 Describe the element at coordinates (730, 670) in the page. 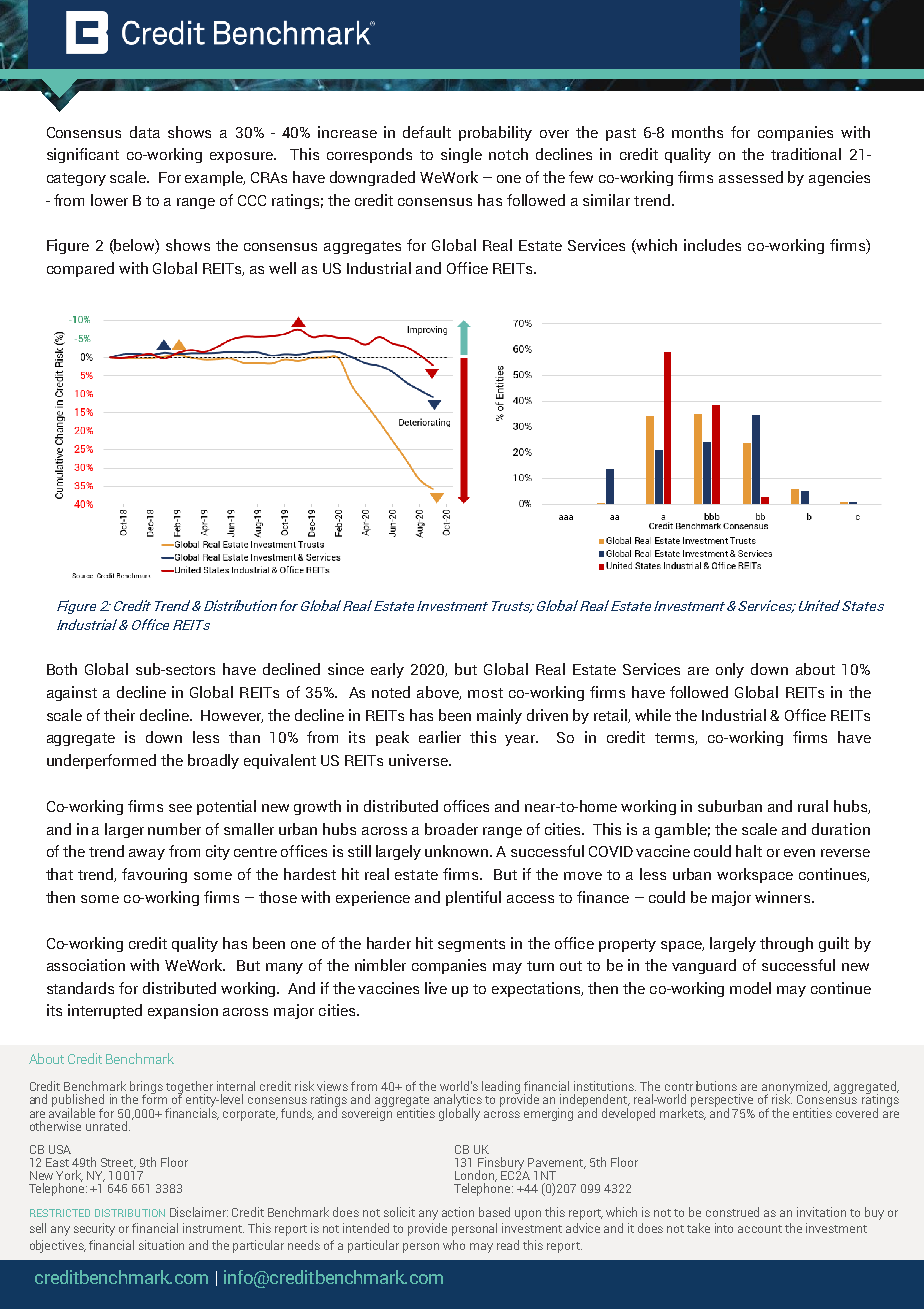

I see `only` at that location.
